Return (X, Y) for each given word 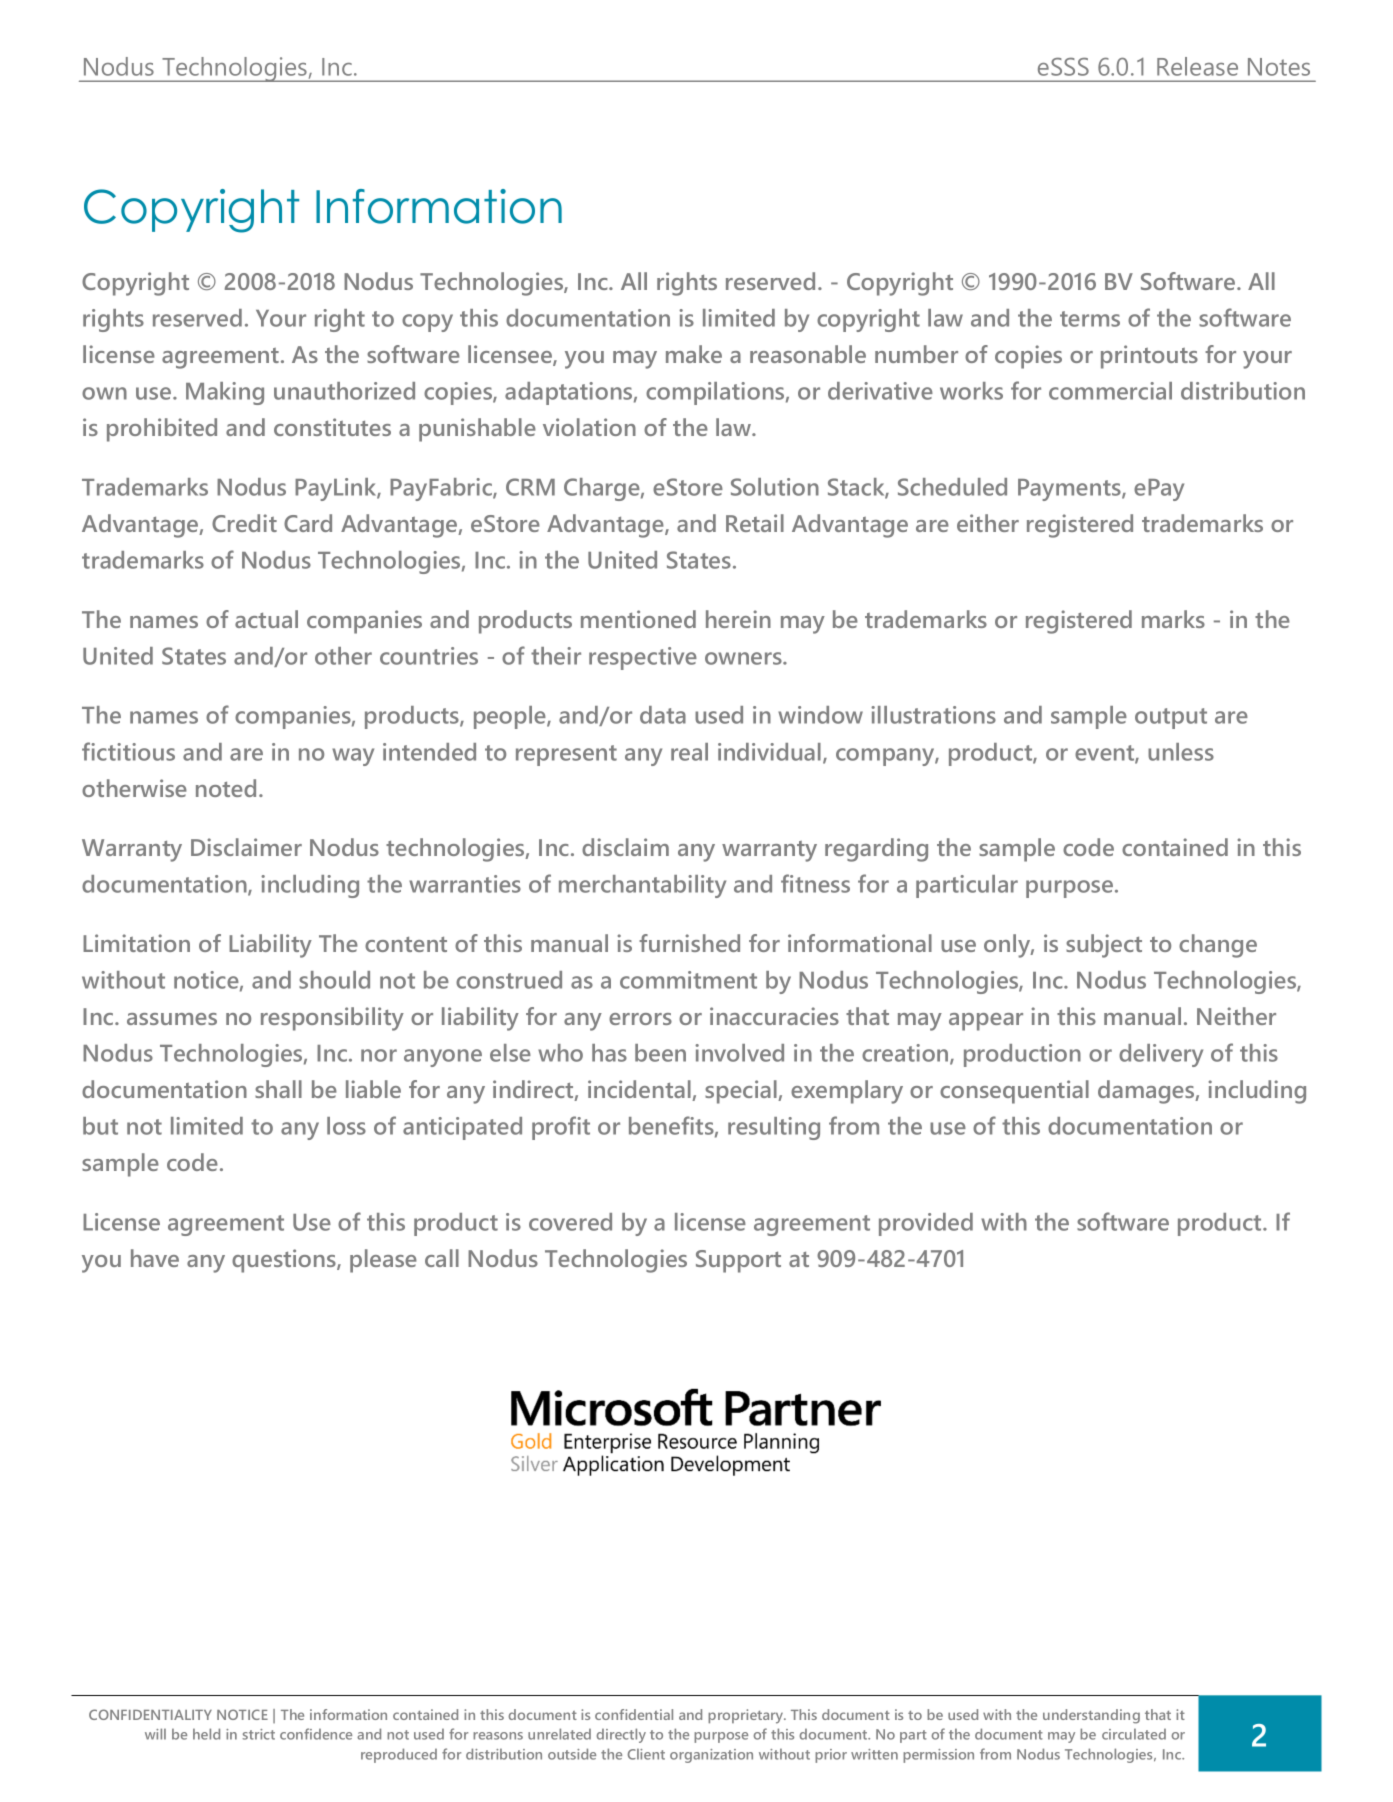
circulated (1134, 1734)
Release (1197, 66)
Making (225, 393)
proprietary (747, 1716)
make (694, 354)
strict (259, 1734)
